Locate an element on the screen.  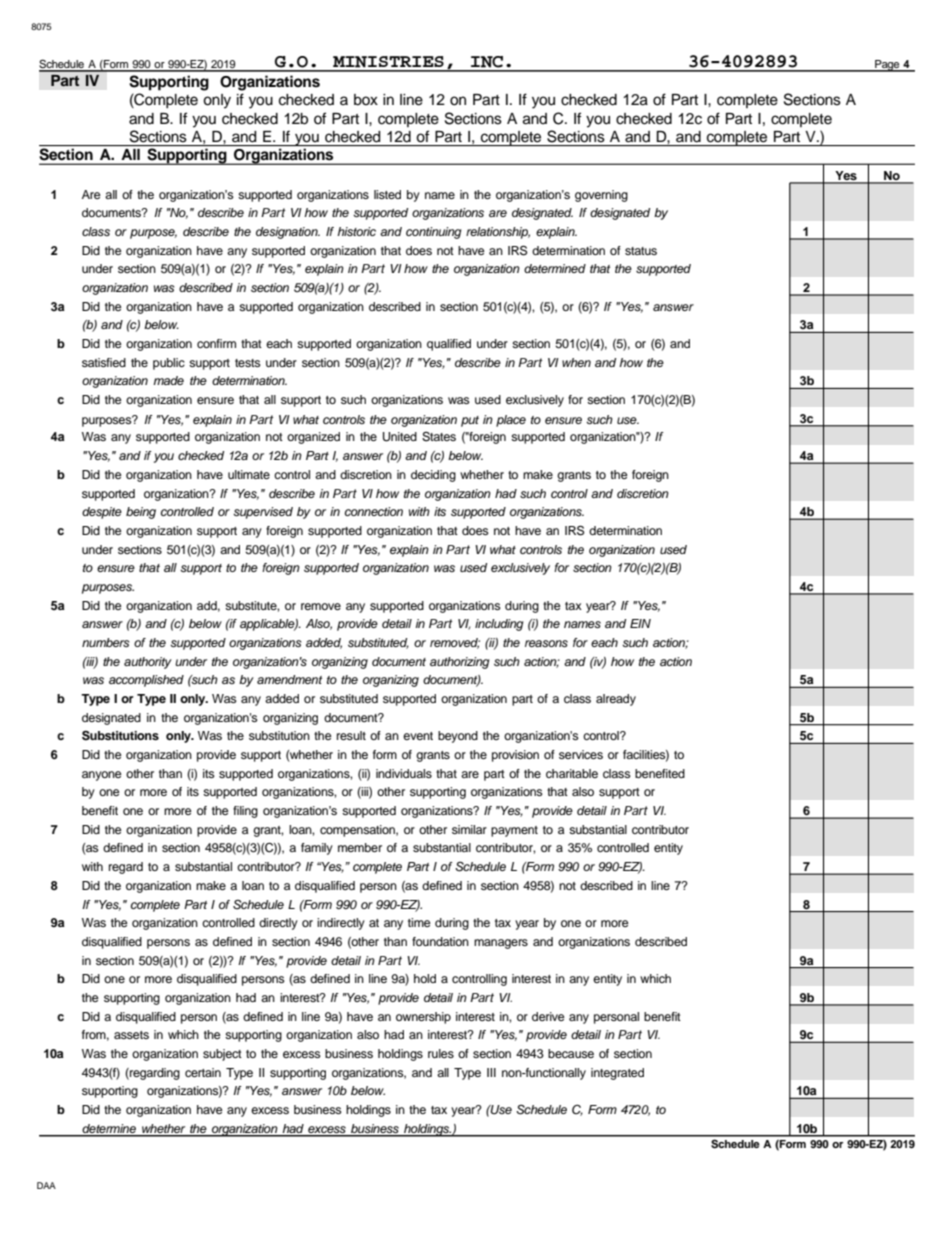
box is located at coordinates (366, 100).
